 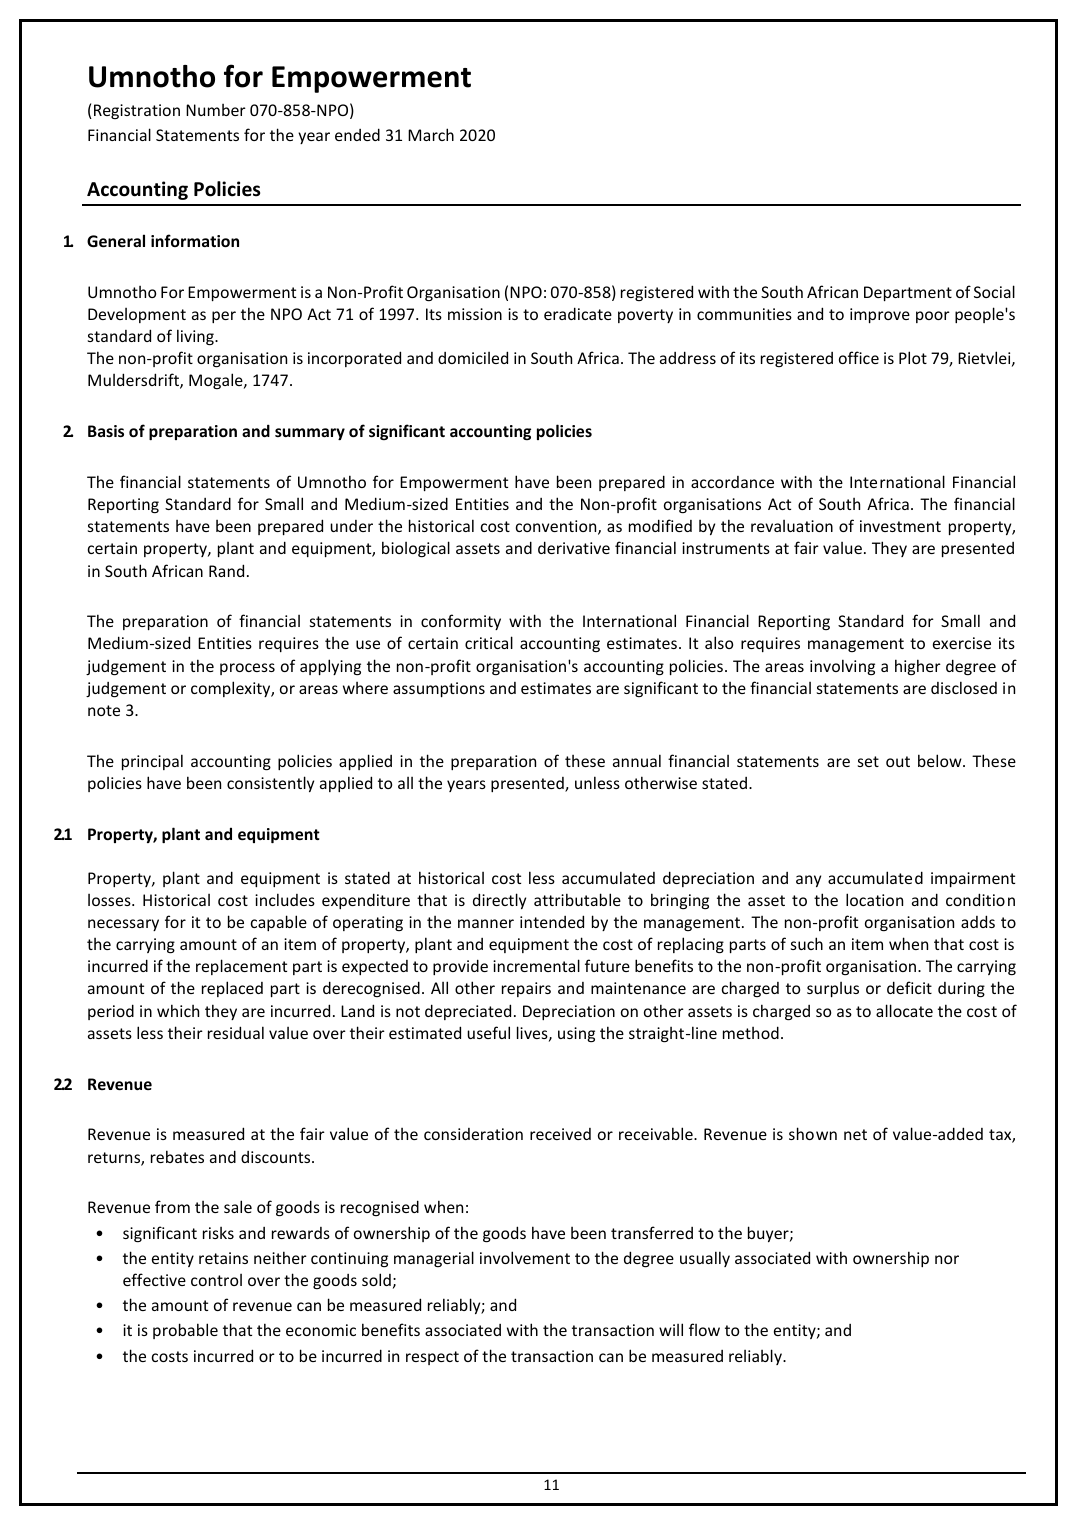 I want to click on involvement, so click(x=525, y=1257).
